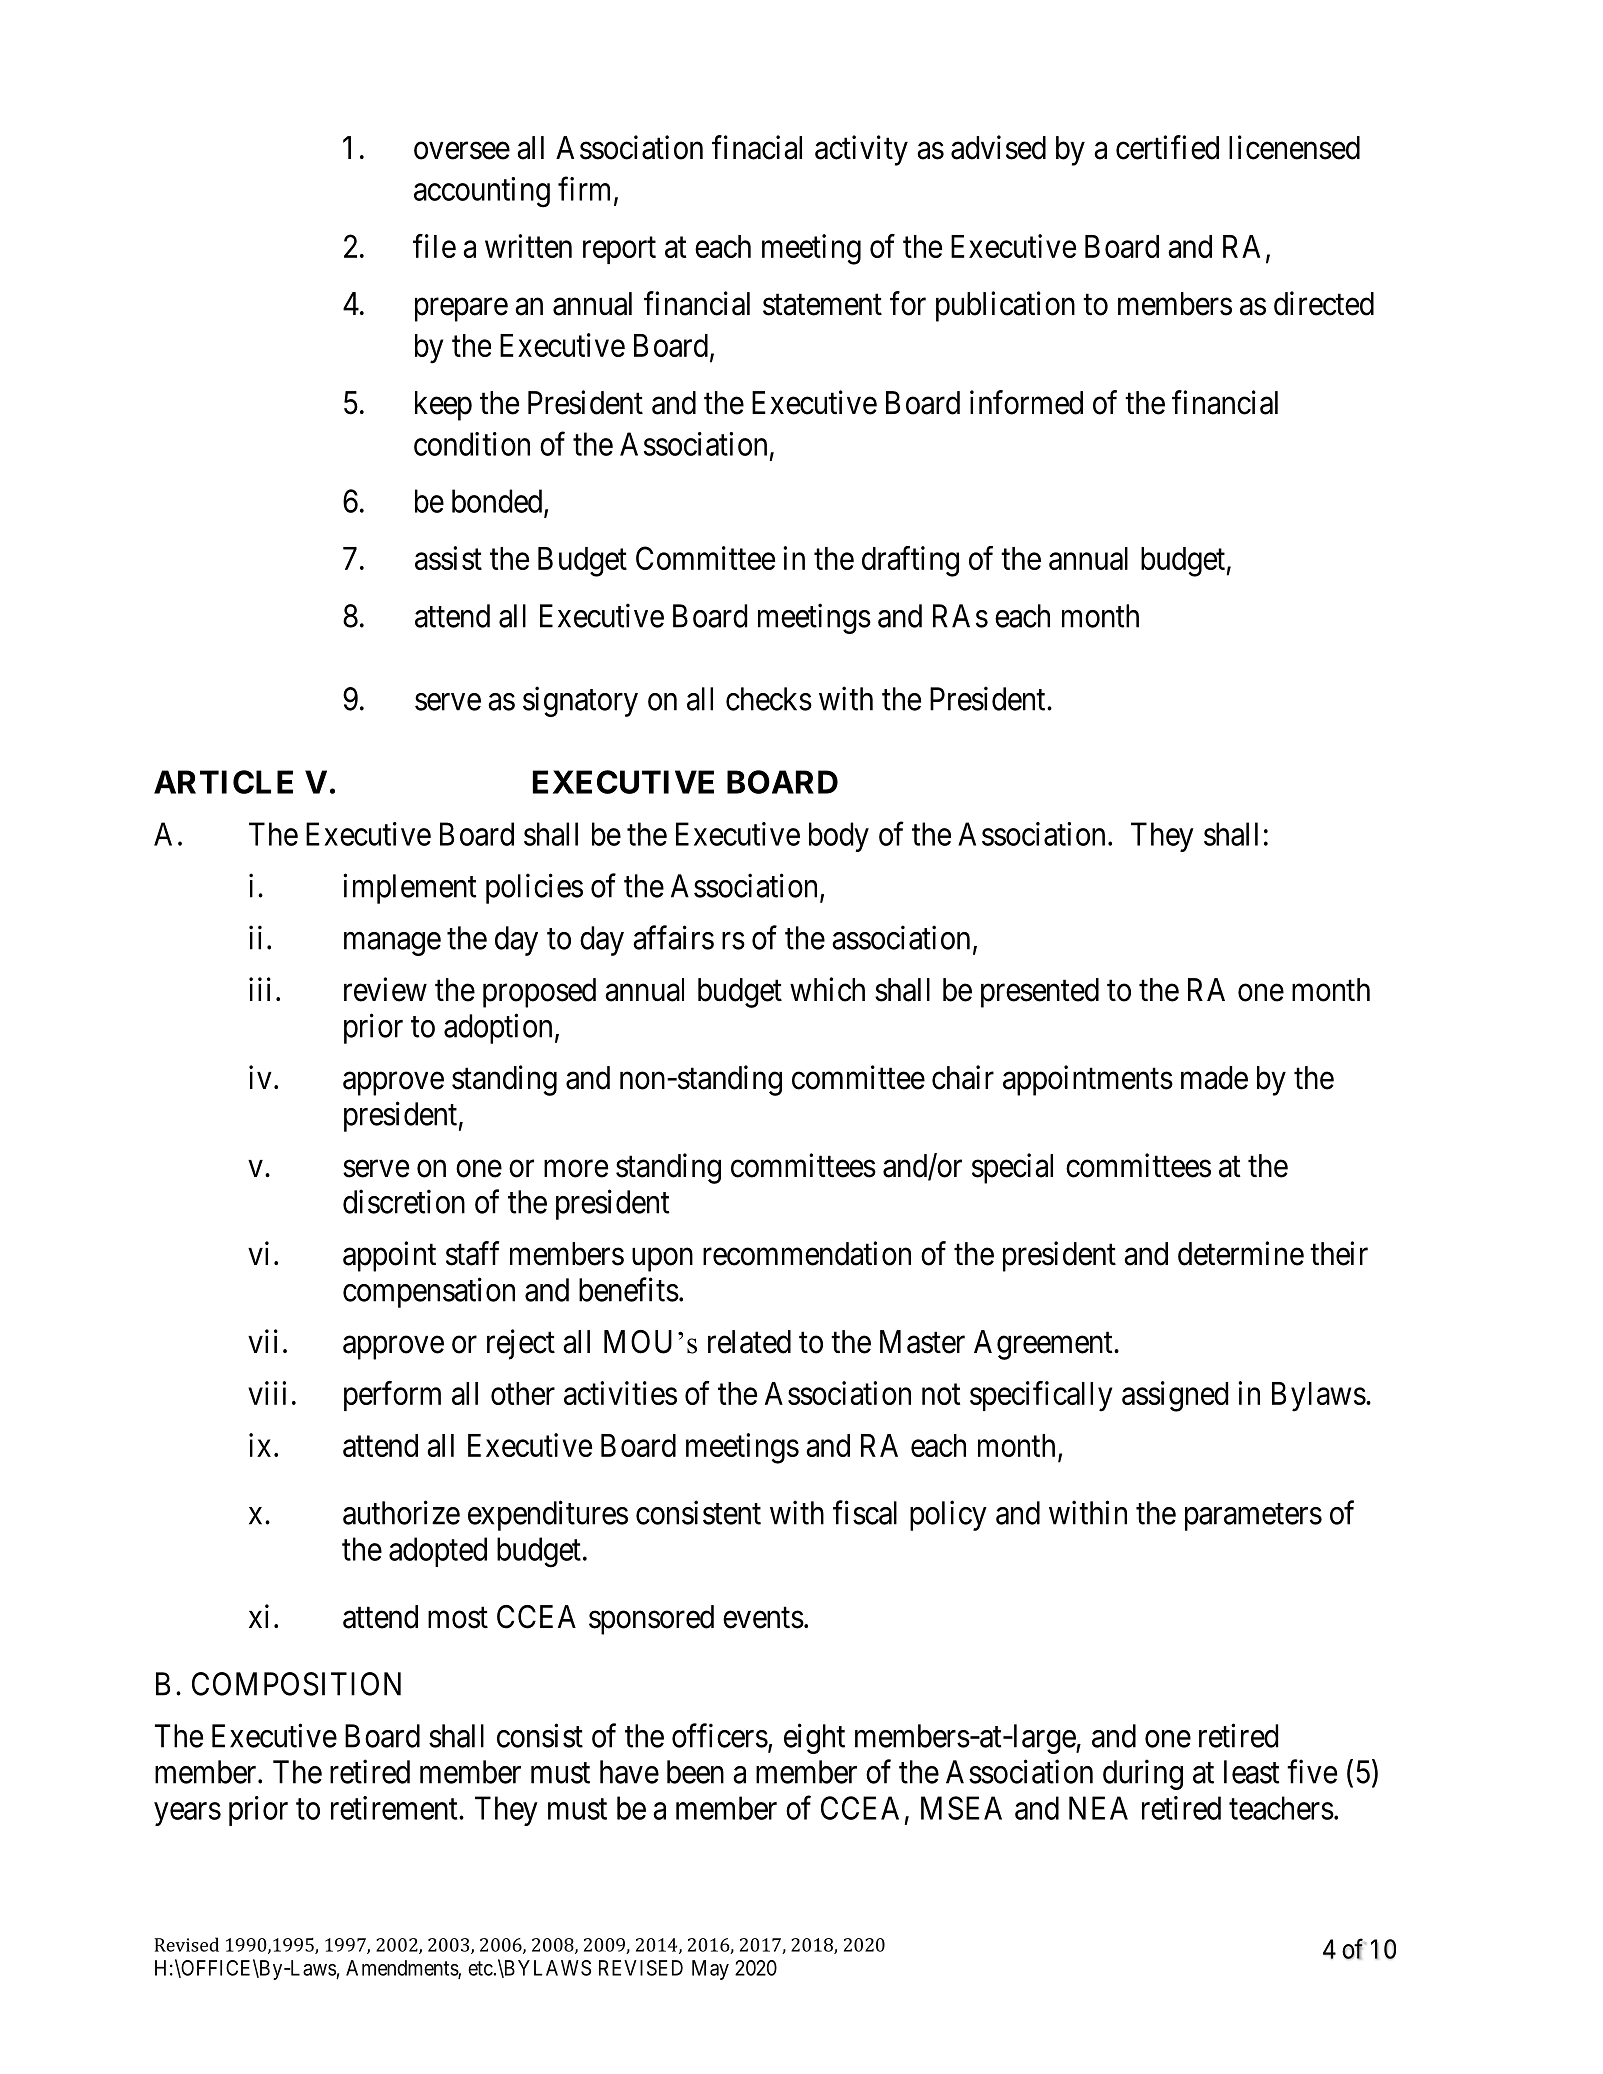 Image resolution: width=1603 pixels, height=2074 pixels. Describe the element at coordinates (462, 151) in the screenshot. I see `oversee` at that location.
